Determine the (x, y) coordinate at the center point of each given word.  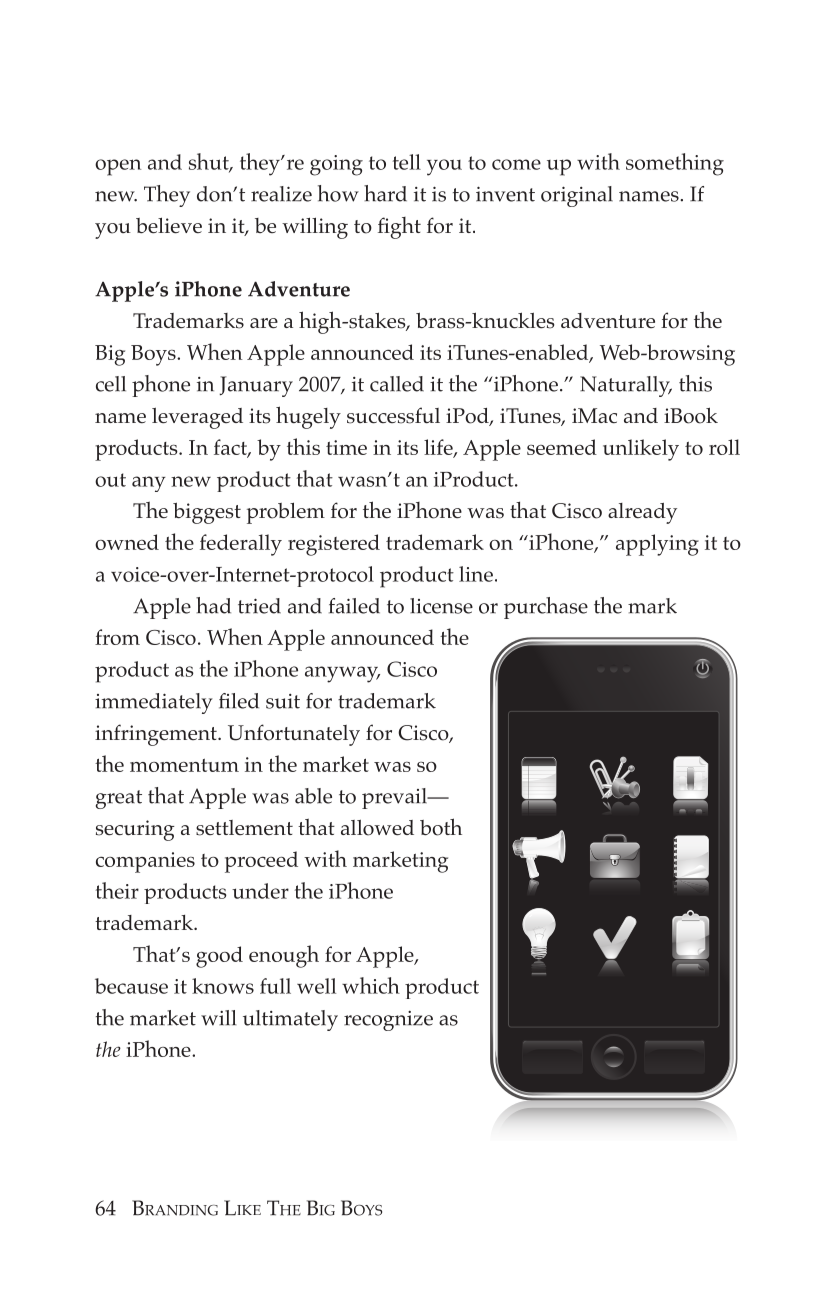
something (675, 164)
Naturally (626, 386)
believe (169, 225)
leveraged (197, 418)
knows (223, 986)
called (397, 384)
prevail (395, 798)
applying (657, 545)
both (441, 827)
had (213, 605)
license (441, 606)
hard (385, 193)
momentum (184, 765)
